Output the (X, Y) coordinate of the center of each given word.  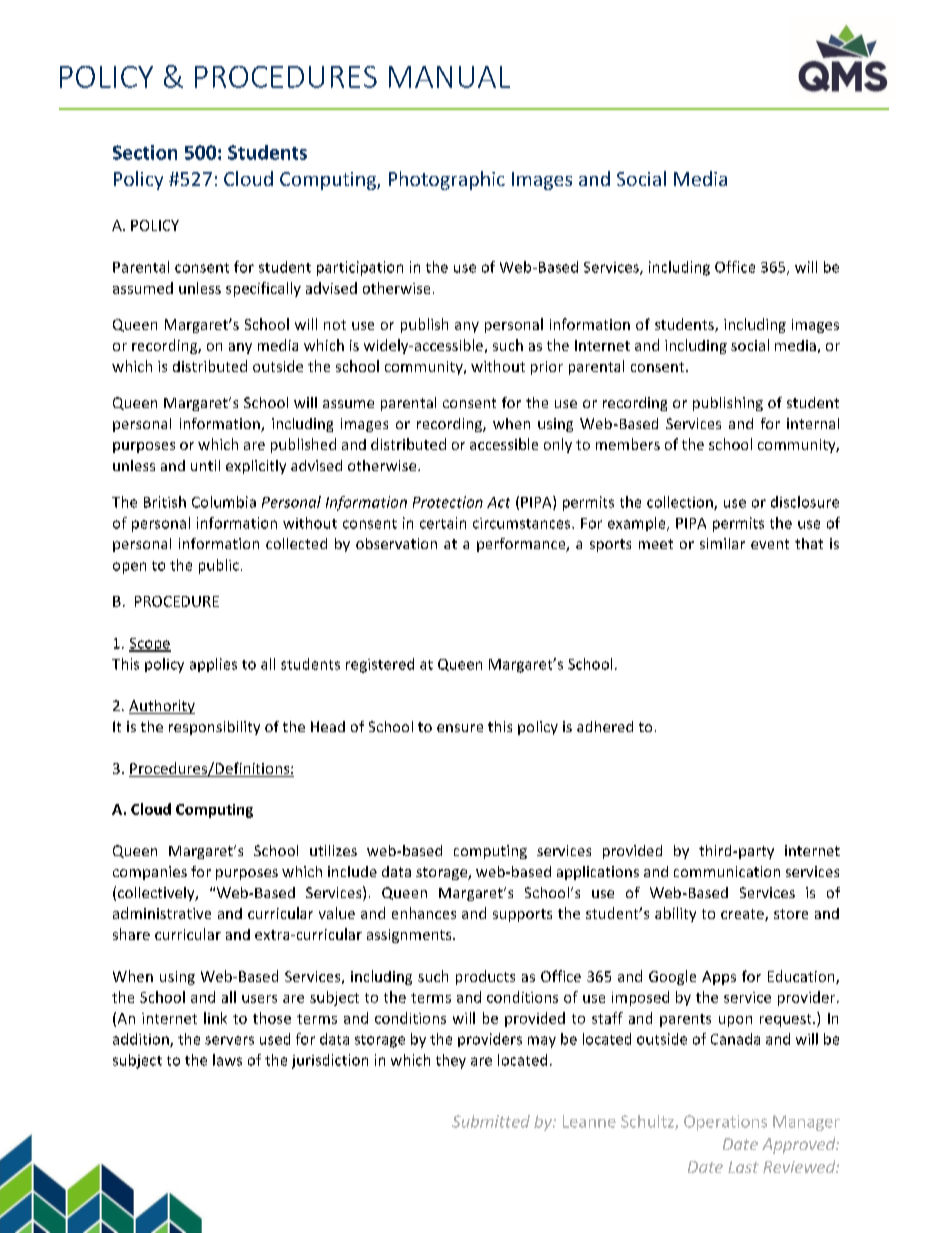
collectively (157, 894)
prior (547, 368)
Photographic (447, 180)
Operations (725, 1123)
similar (722, 543)
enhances (424, 913)
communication (727, 871)
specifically (263, 289)
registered (380, 665)
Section (145, 152)
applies (213, 665)
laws (227, 1060)
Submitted (491, 1121)
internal (813, 423)
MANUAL (449, 77)
